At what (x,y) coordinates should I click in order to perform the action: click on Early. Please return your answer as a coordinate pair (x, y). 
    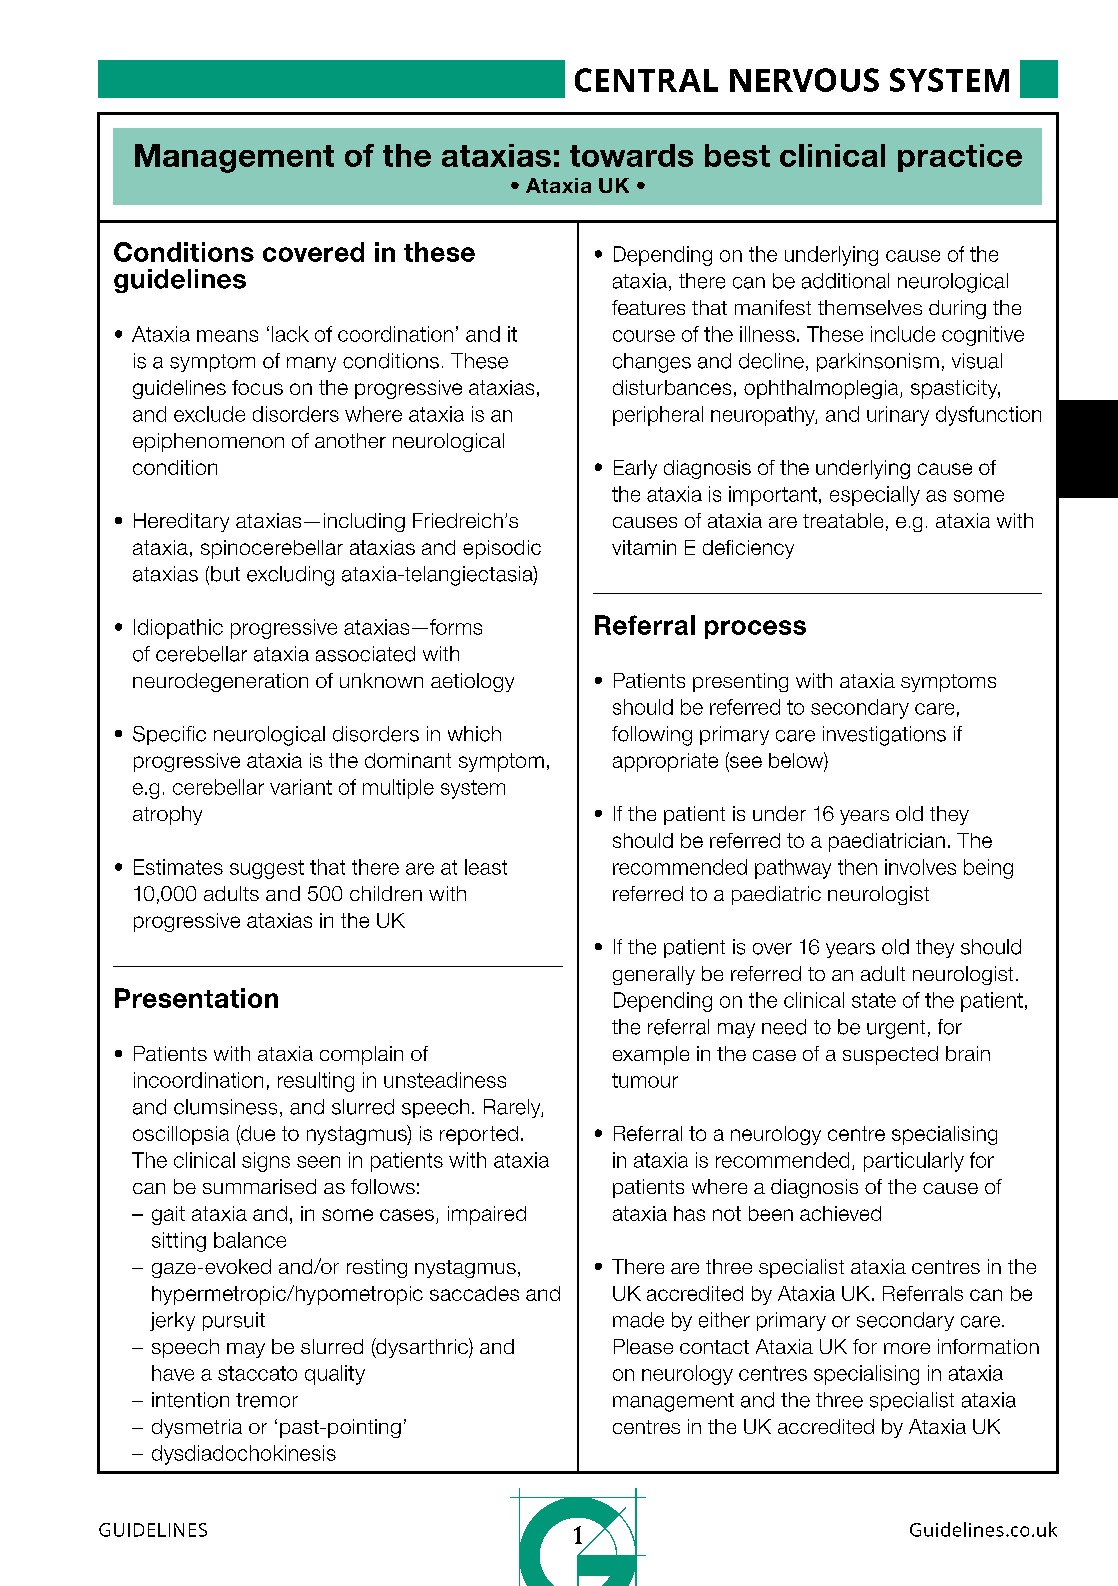
    Looking at the image, I should click on (635, 469).
